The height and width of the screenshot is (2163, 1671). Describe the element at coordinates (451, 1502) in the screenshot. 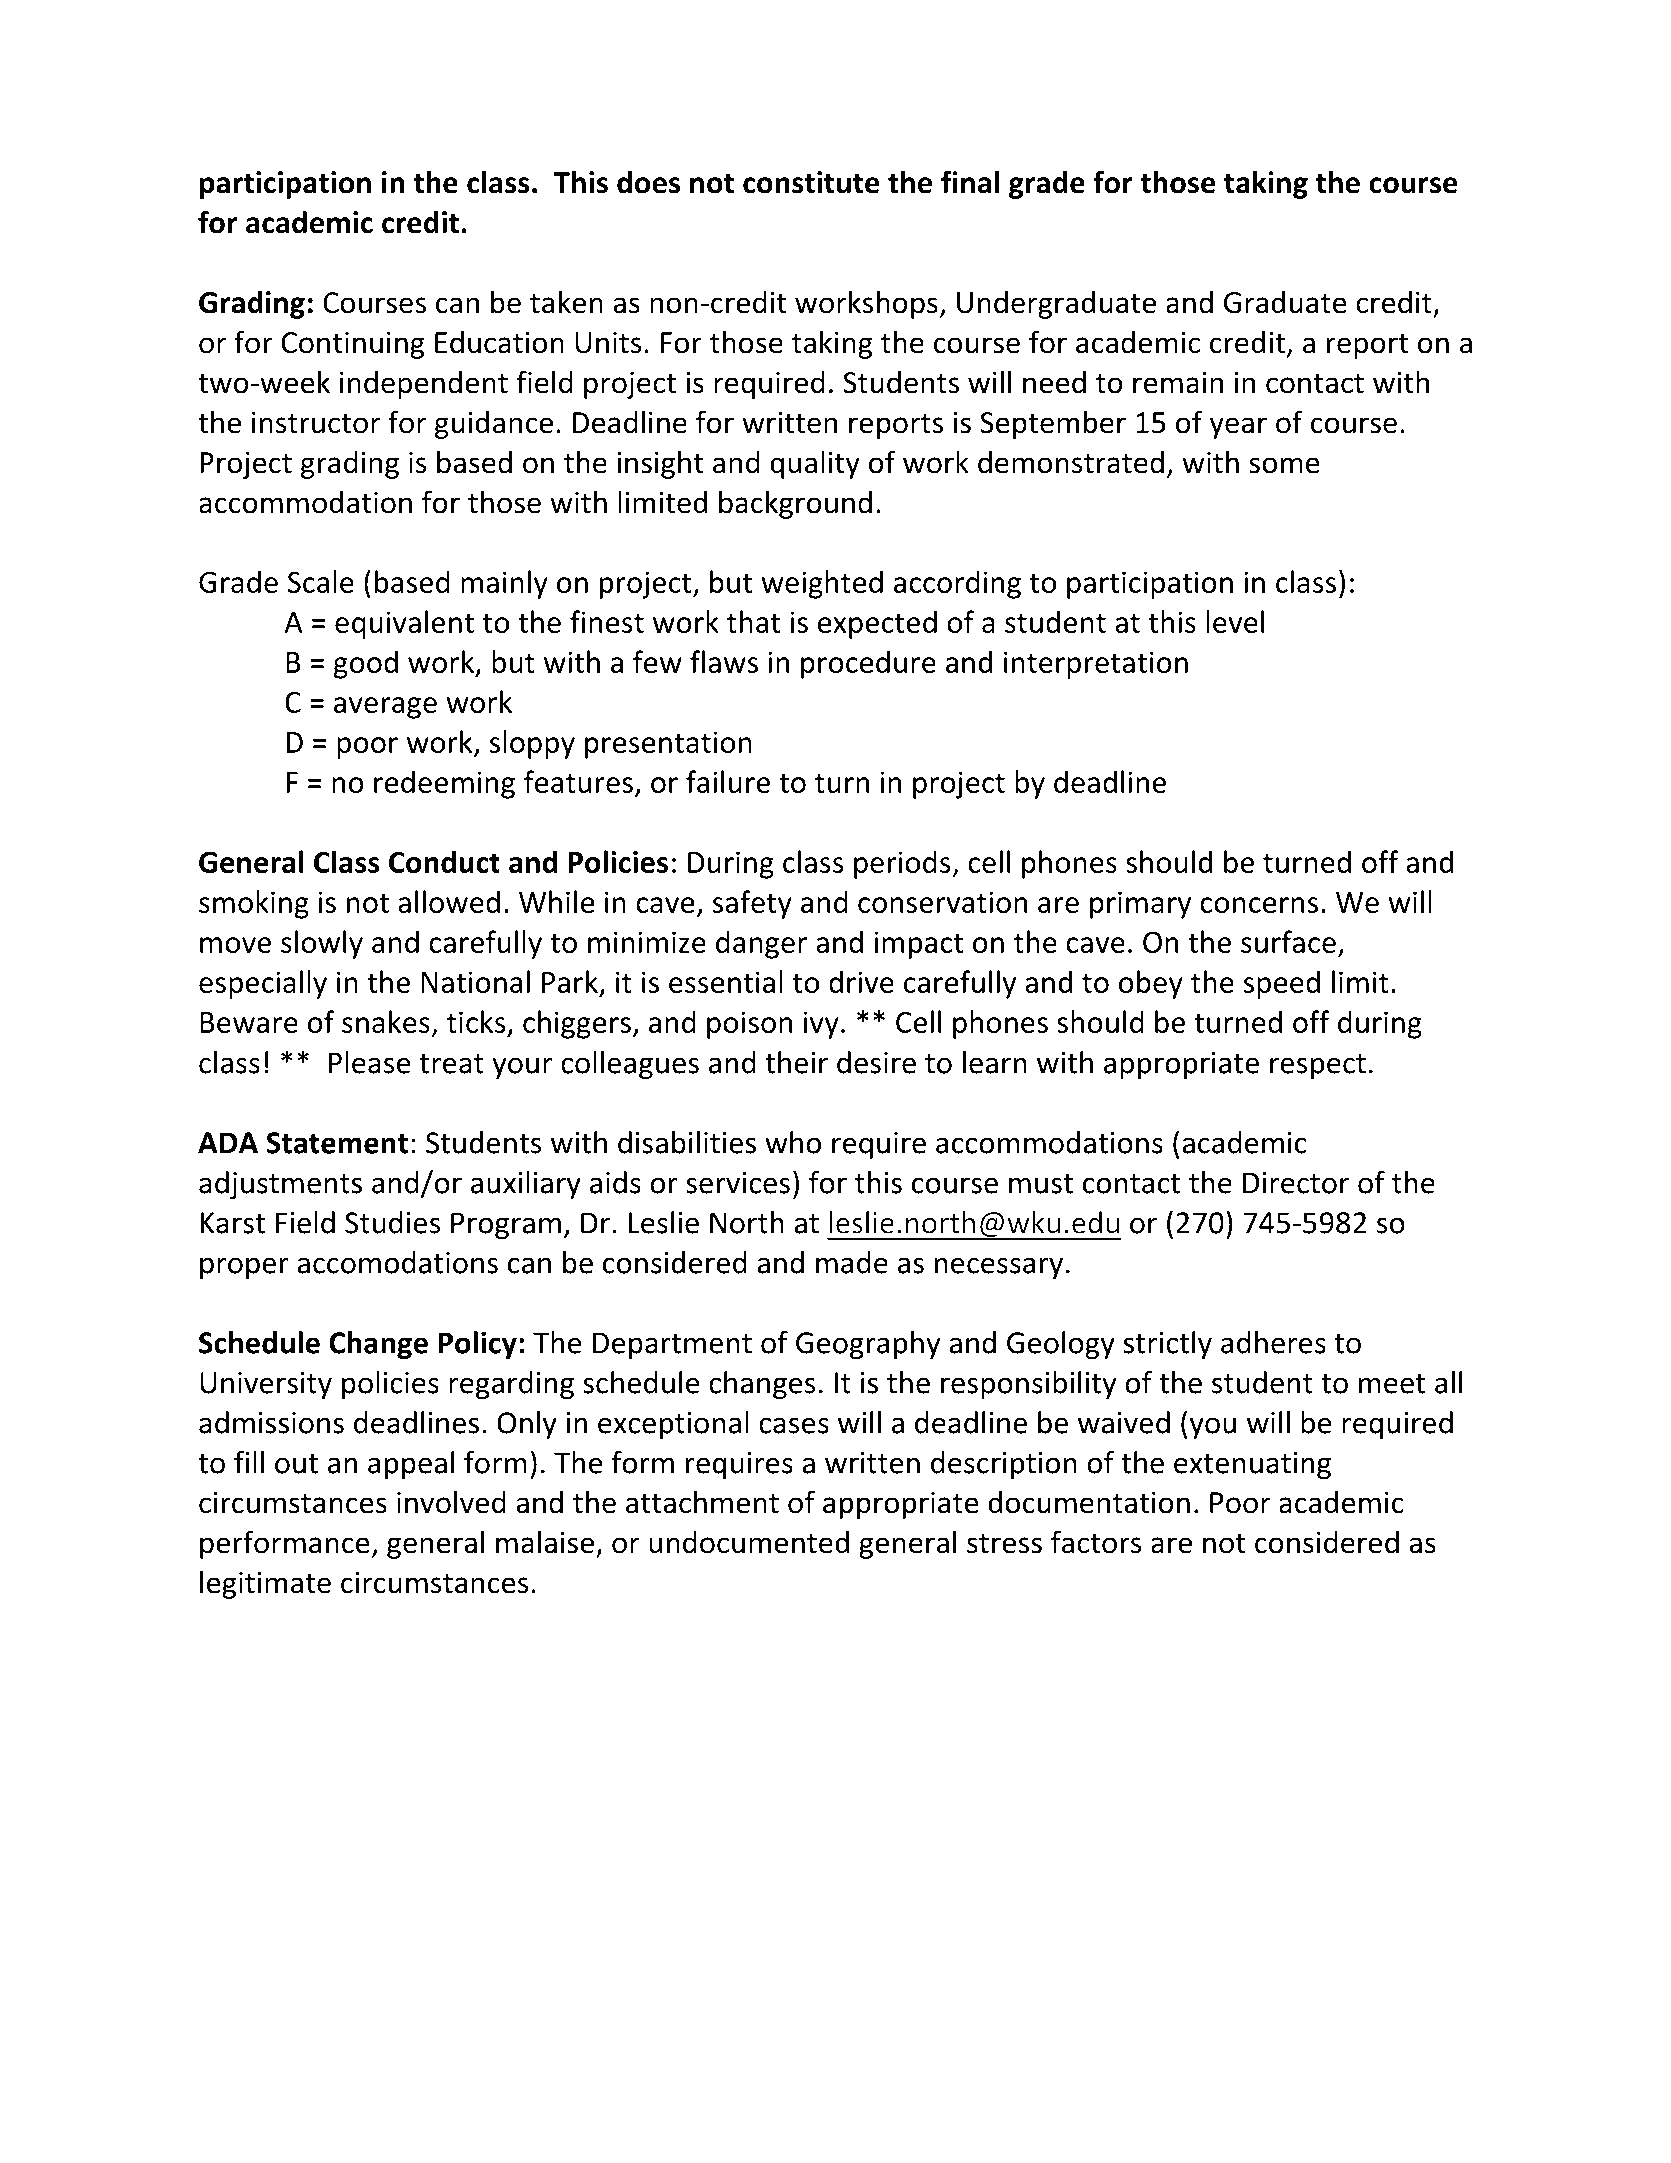

I see `involved` at that location.
